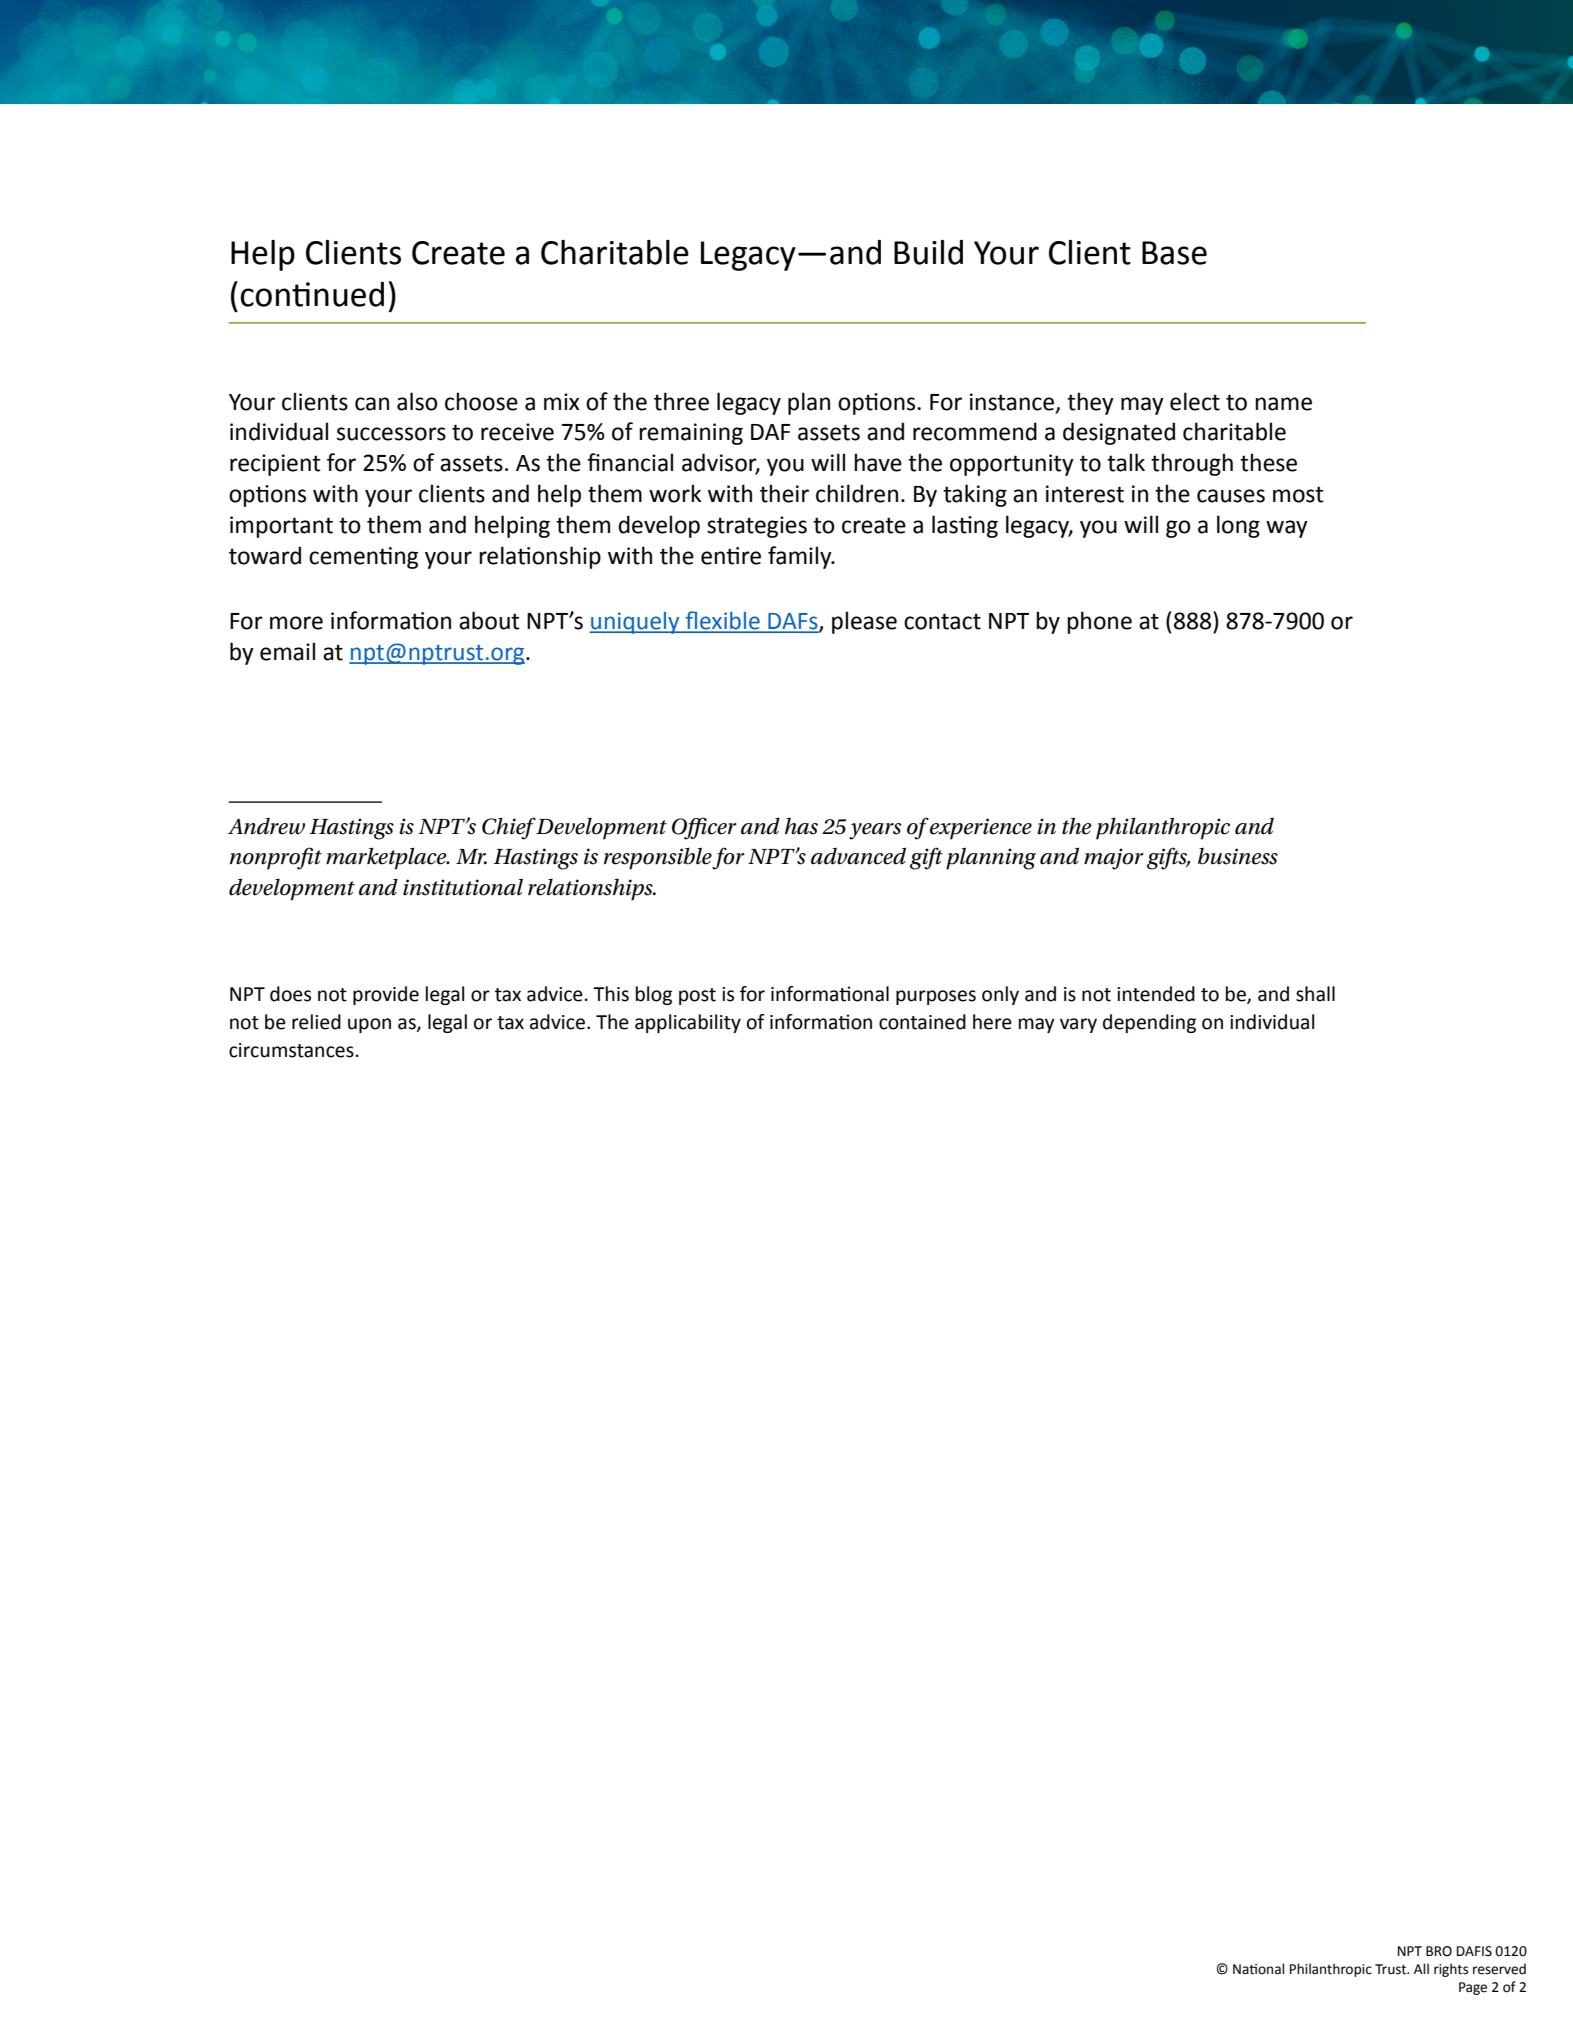  What do you see at coordinates (928, 252) in the page?
I see `Build` at bounding box center [928, 252].
